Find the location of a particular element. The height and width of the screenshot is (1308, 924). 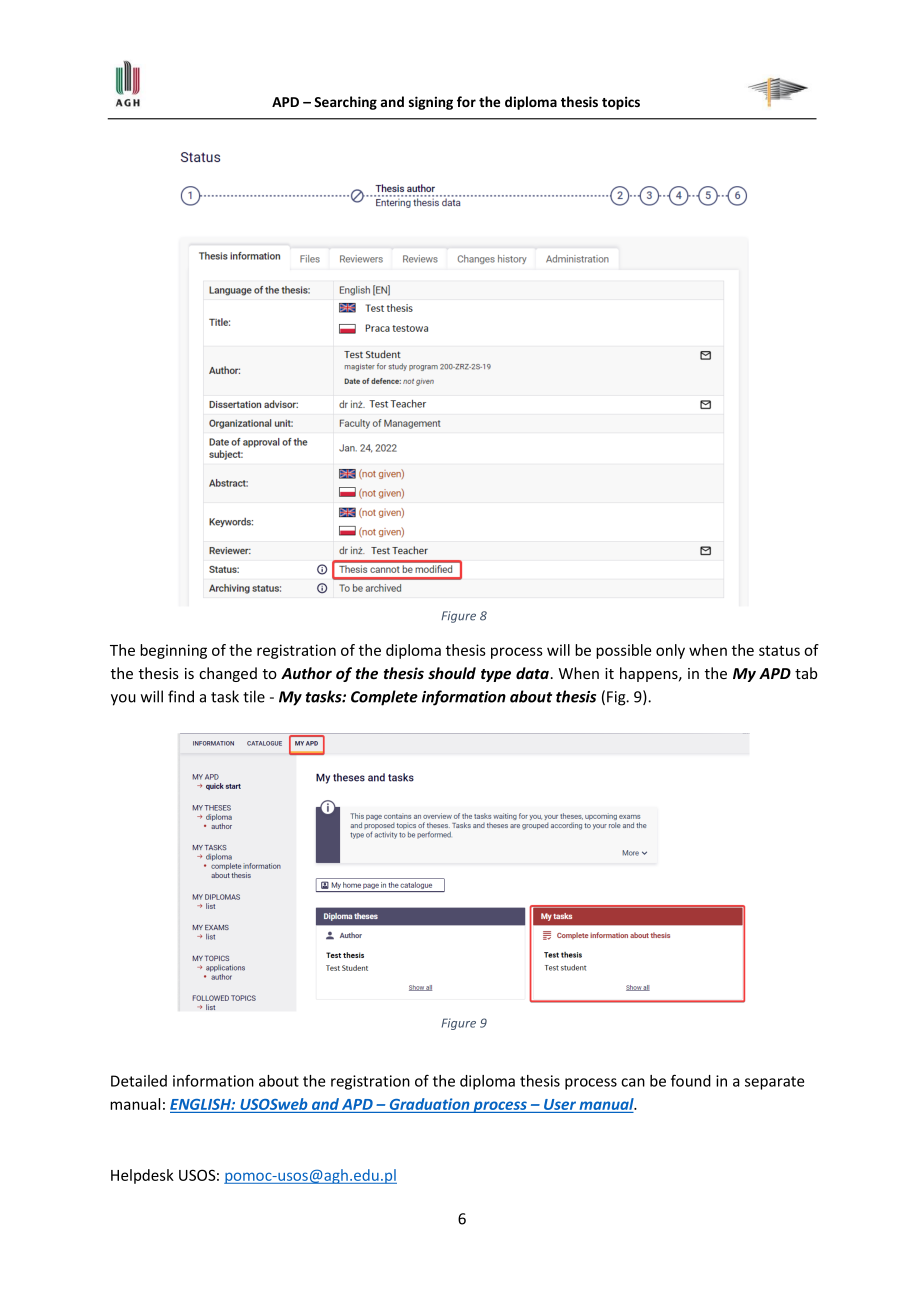

changed is located at coordinates (228, 674).
